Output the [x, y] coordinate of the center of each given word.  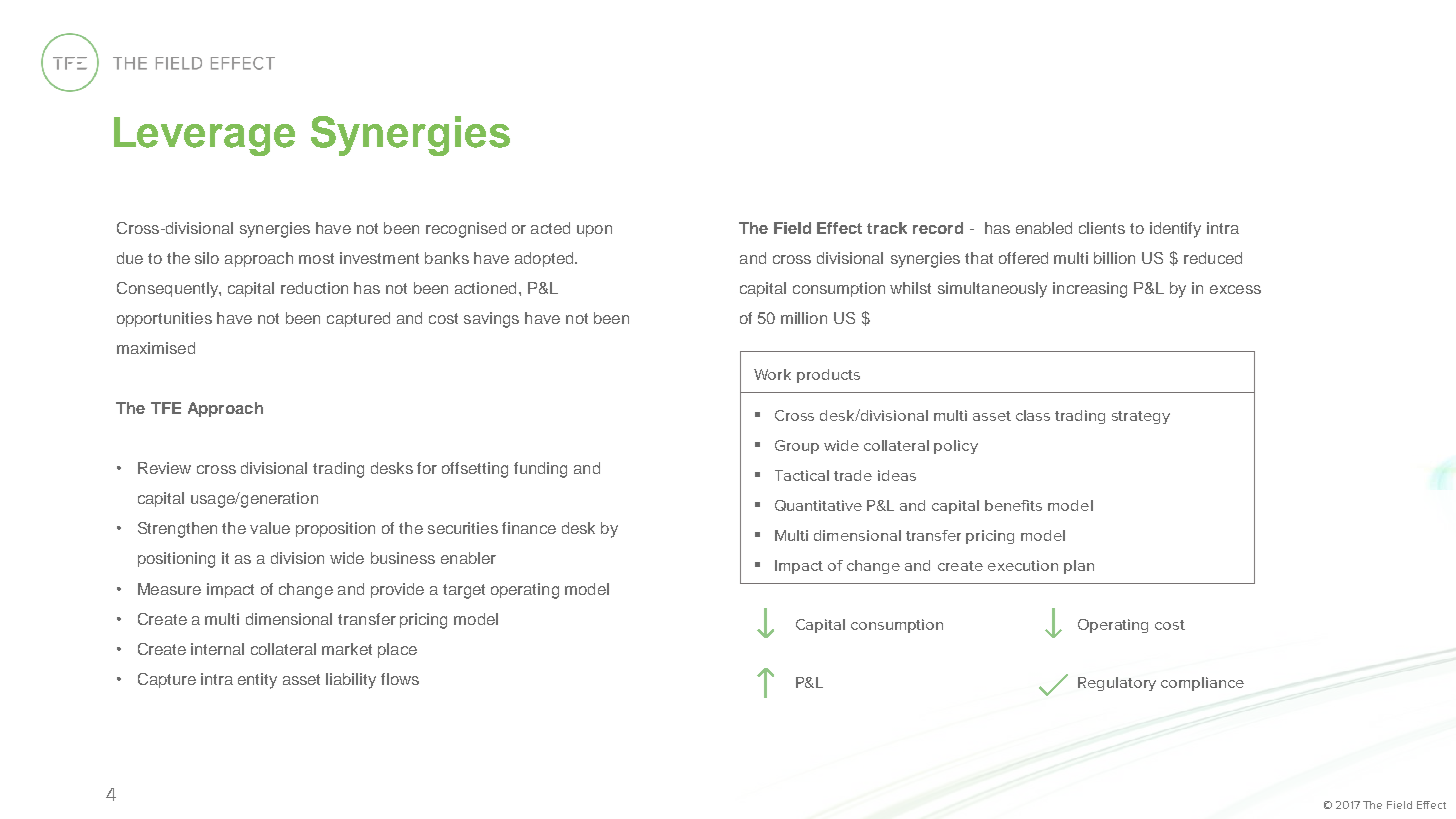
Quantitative [818, 505]
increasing [1090, 290]
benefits [1013, 505]
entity [257, 681]
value [270, 528]
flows [400, 679]
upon [594, 231]
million [804, 318]
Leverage [204, 136]
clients [1102, 228]
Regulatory [1117, 684]
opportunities [164, 319]
